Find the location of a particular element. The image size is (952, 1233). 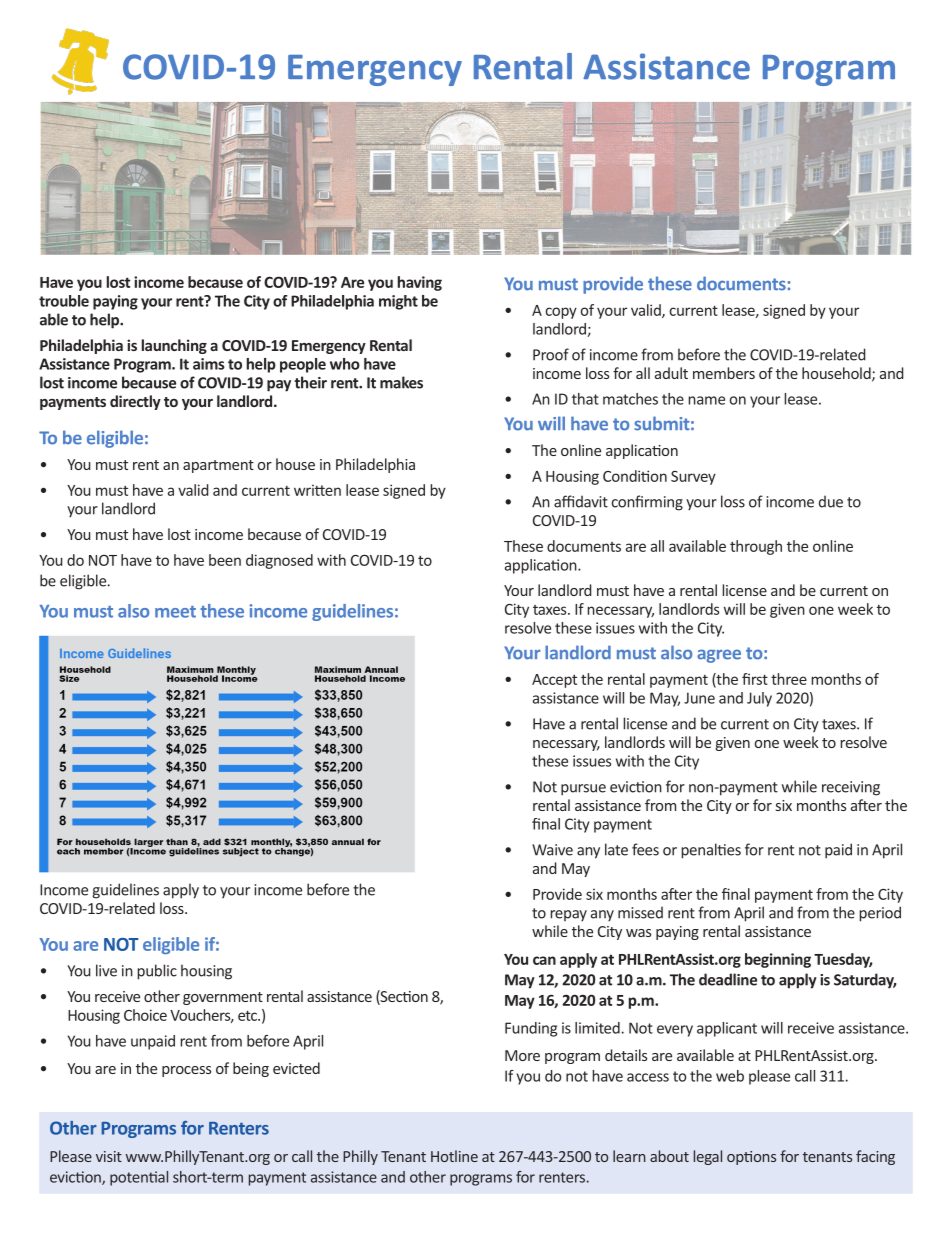

launching is located at coordinates (174, 346).
